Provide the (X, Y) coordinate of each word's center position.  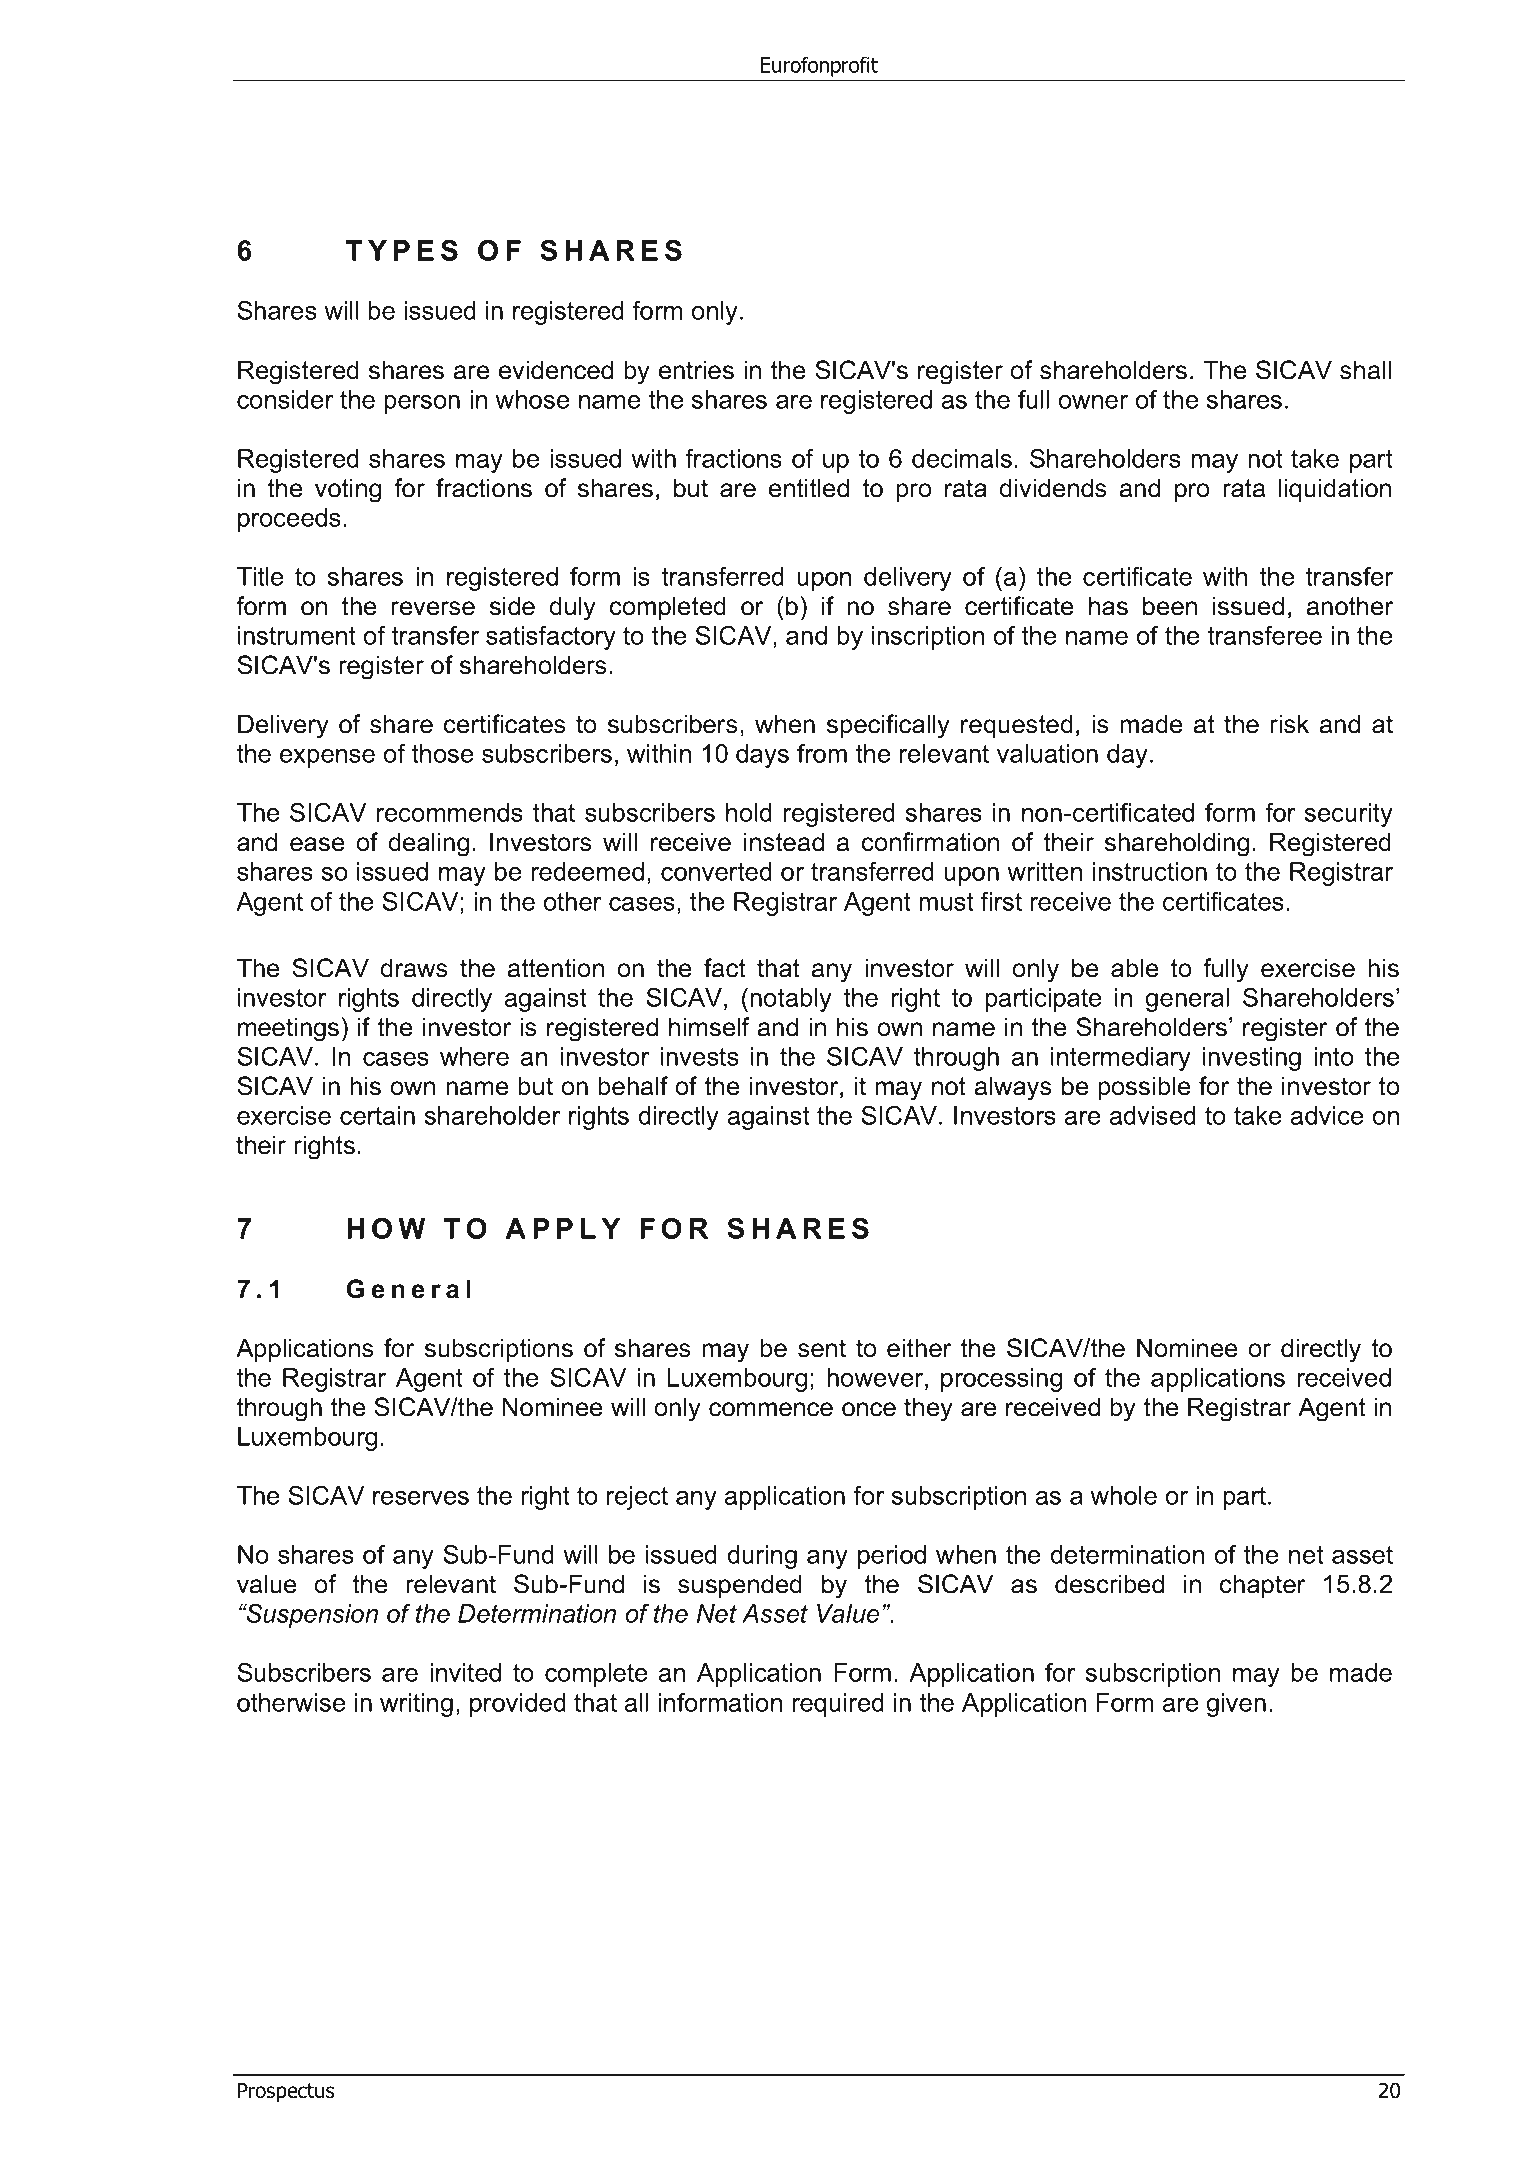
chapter (1263, 1586)
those (442, 753)
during (762, 1557)
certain (377, 1115)
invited (465, 1672)
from (822, 753)
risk (1289, 724)
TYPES (402, 250)
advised (1153, 1115)
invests (700, 1056)
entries (696, 370)
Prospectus (286, 2092)
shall (1365, 370)
